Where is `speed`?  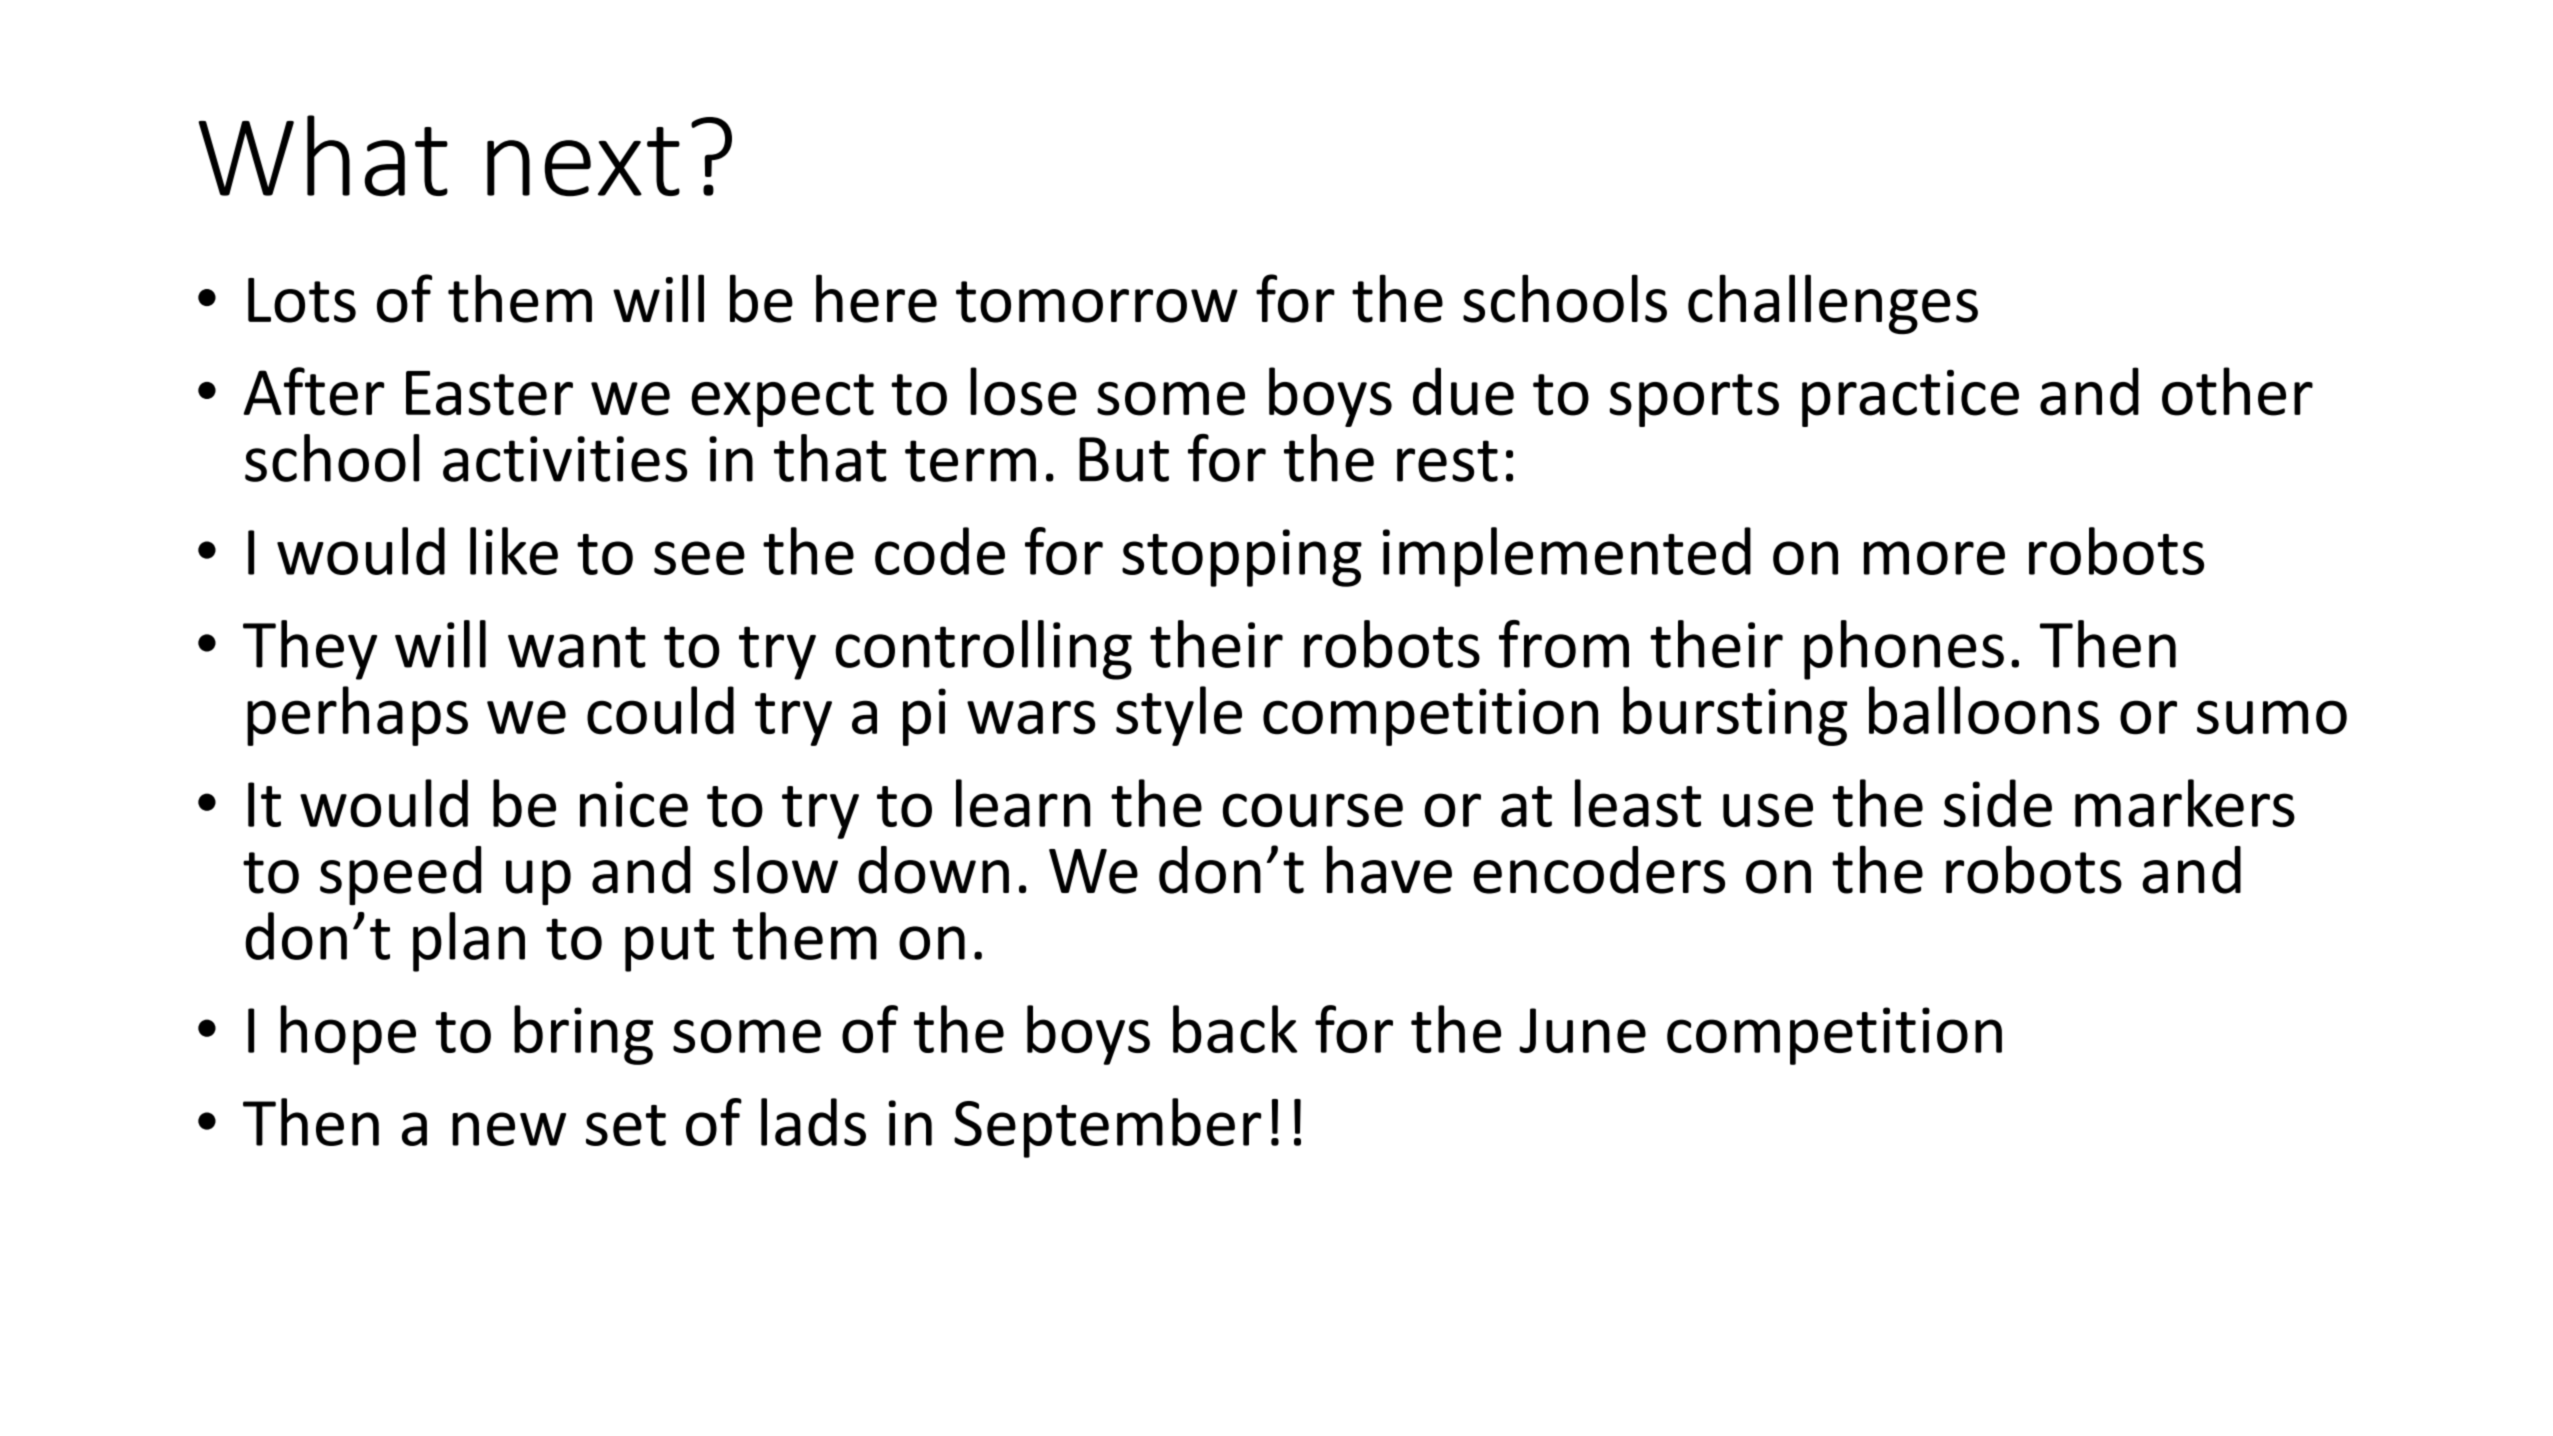
speed is located at coordinates (400, 875).
